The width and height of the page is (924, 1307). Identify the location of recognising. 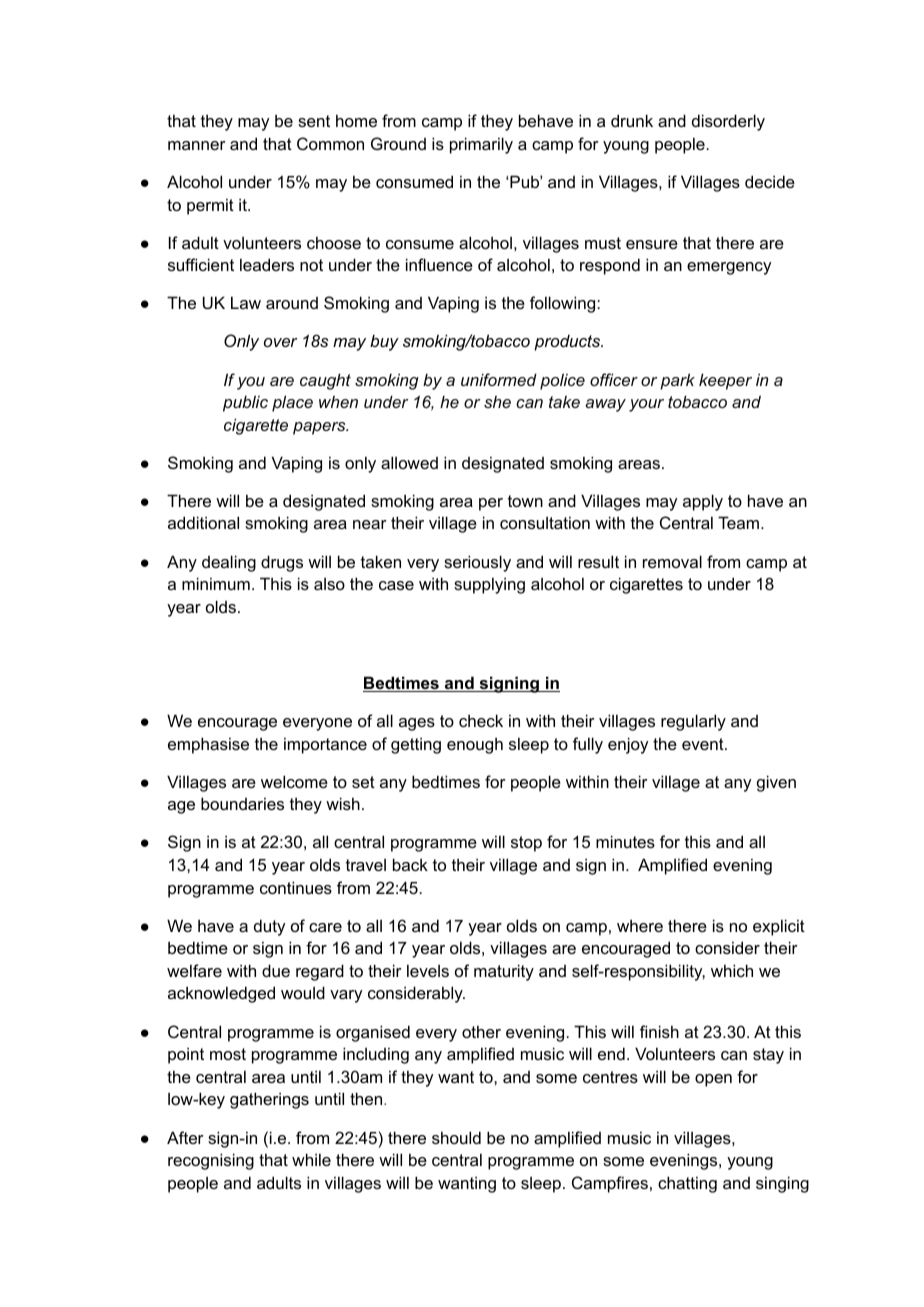
(211, 1161).
